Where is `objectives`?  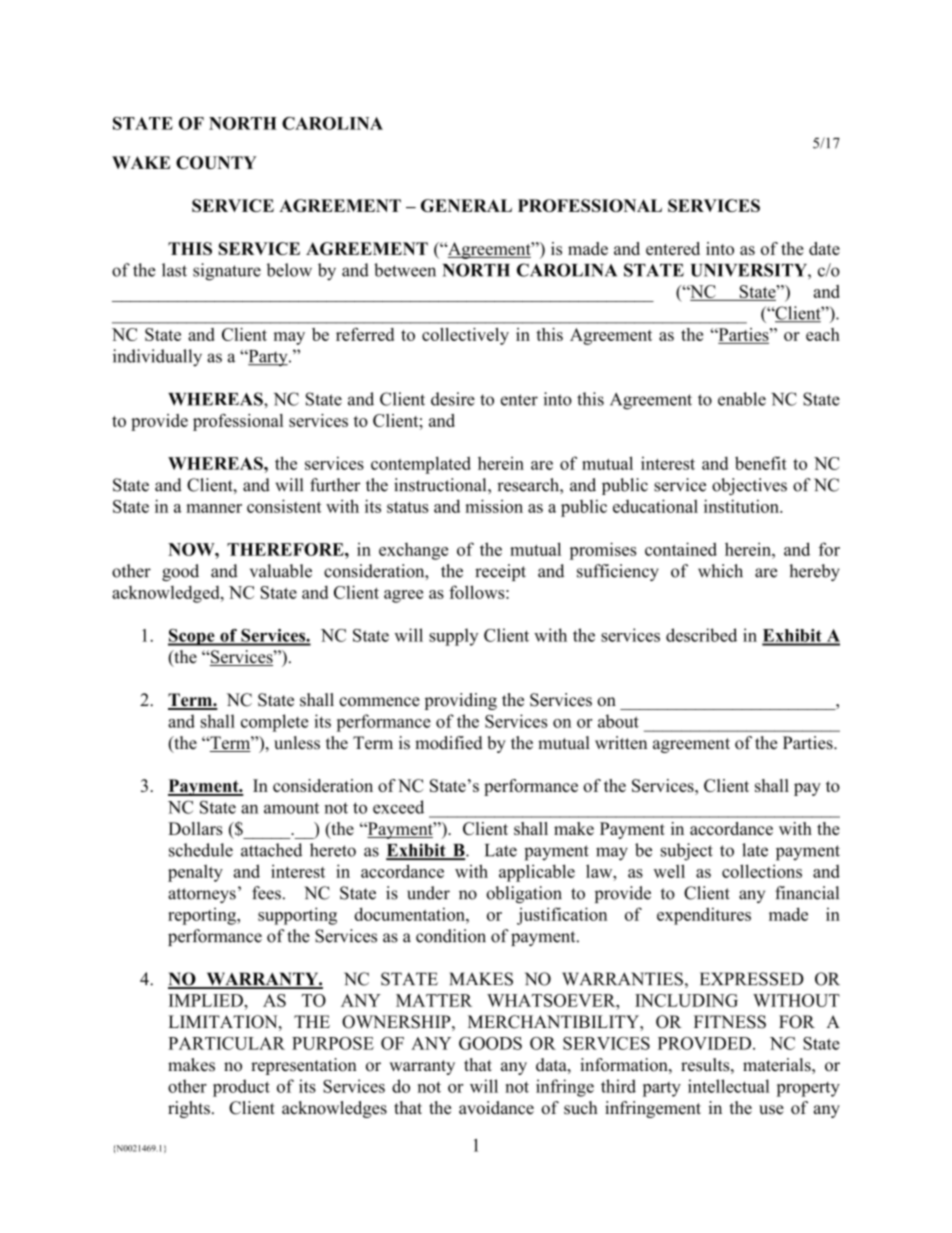
objectives is located at coordinates (749, 486).
